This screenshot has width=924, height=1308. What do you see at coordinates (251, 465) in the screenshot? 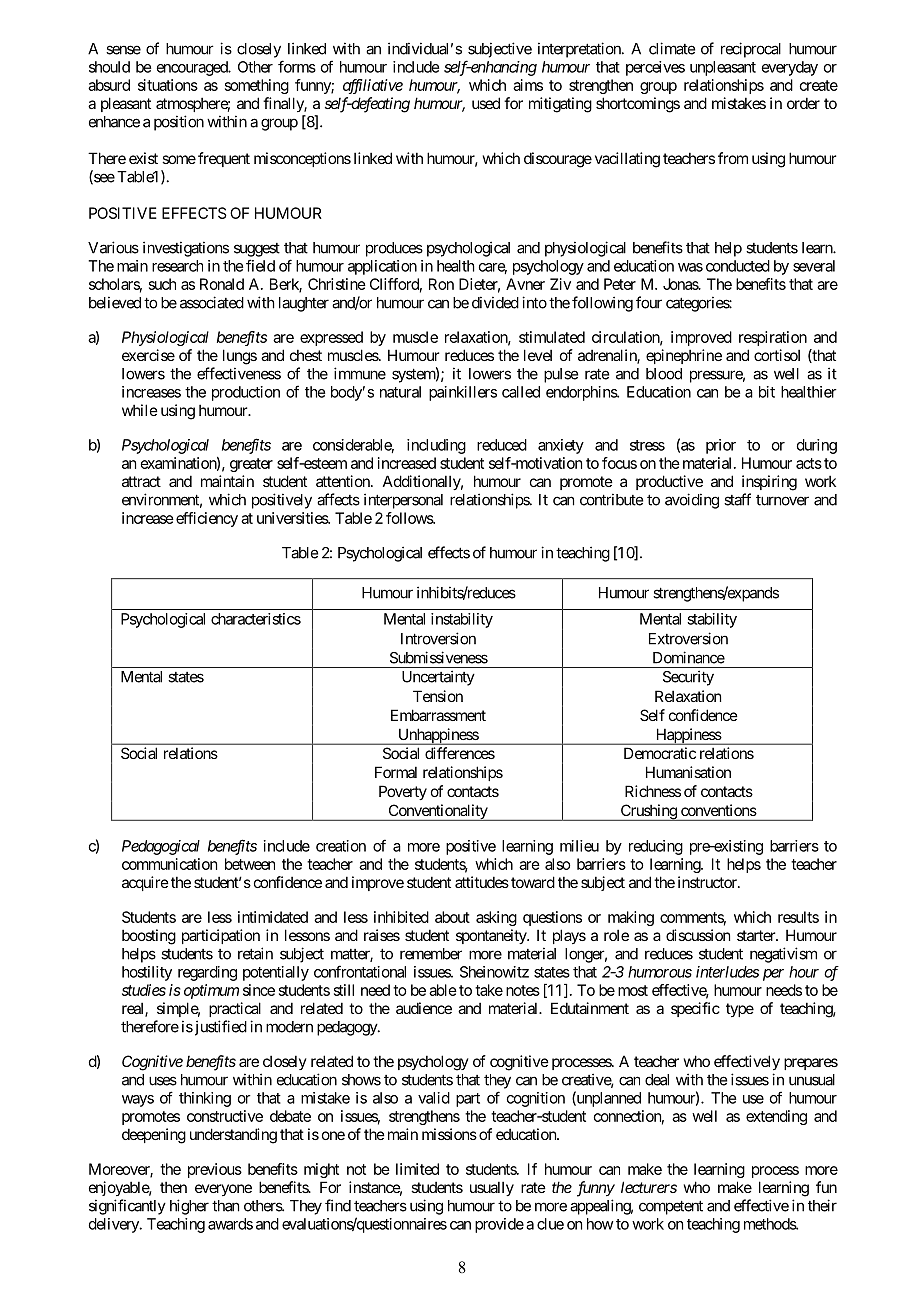
I see `greater` at bounding box center [251, 465].
